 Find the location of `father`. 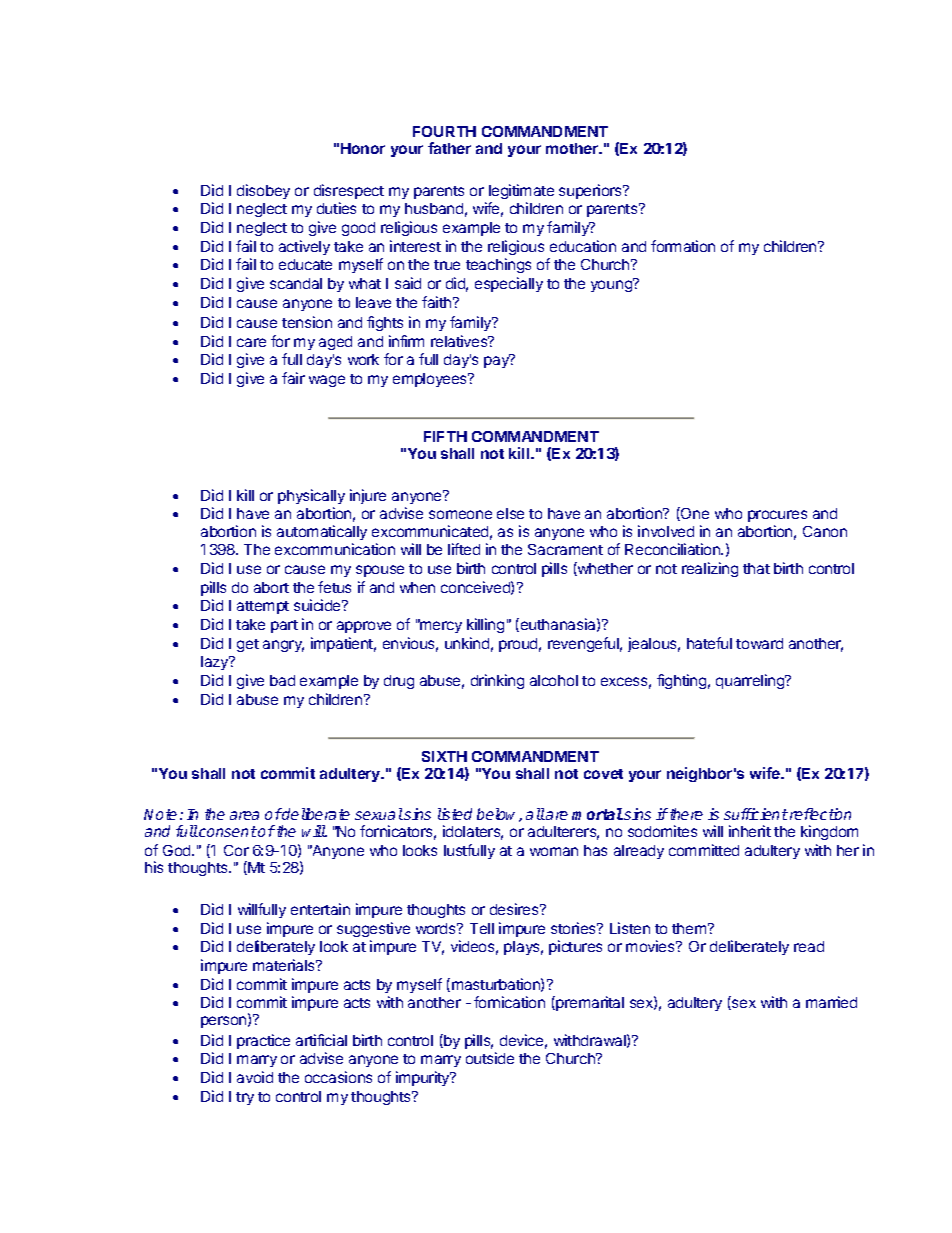

father is located at coordinates (449, 148).
